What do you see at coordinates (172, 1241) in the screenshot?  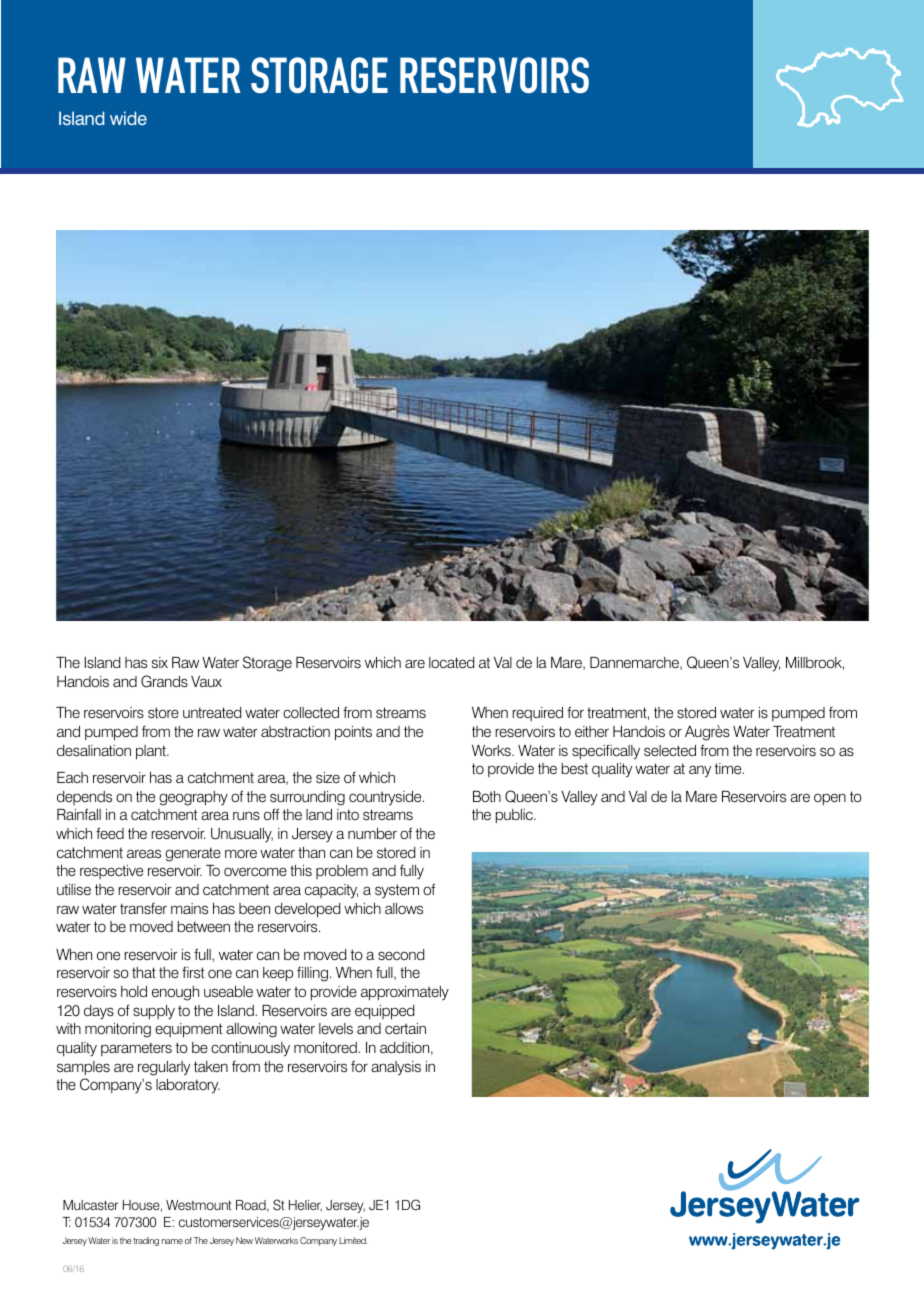 I see `name` at bounding box center [172, 1241].
